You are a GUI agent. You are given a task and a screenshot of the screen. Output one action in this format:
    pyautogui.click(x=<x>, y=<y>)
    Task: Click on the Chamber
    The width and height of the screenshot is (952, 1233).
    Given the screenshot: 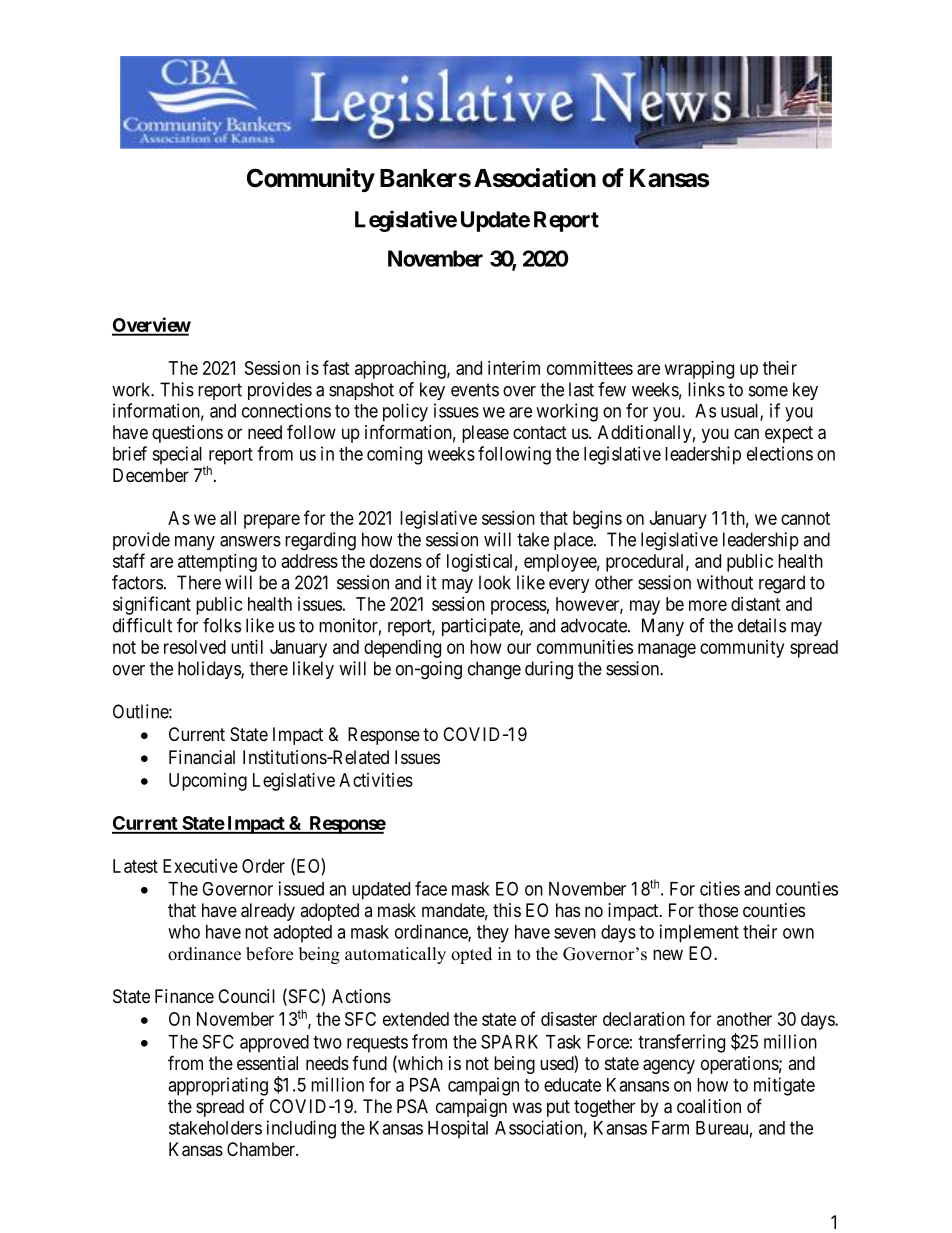 What is the action you would take?
    pyautogui.click(x=262, y=1149)
